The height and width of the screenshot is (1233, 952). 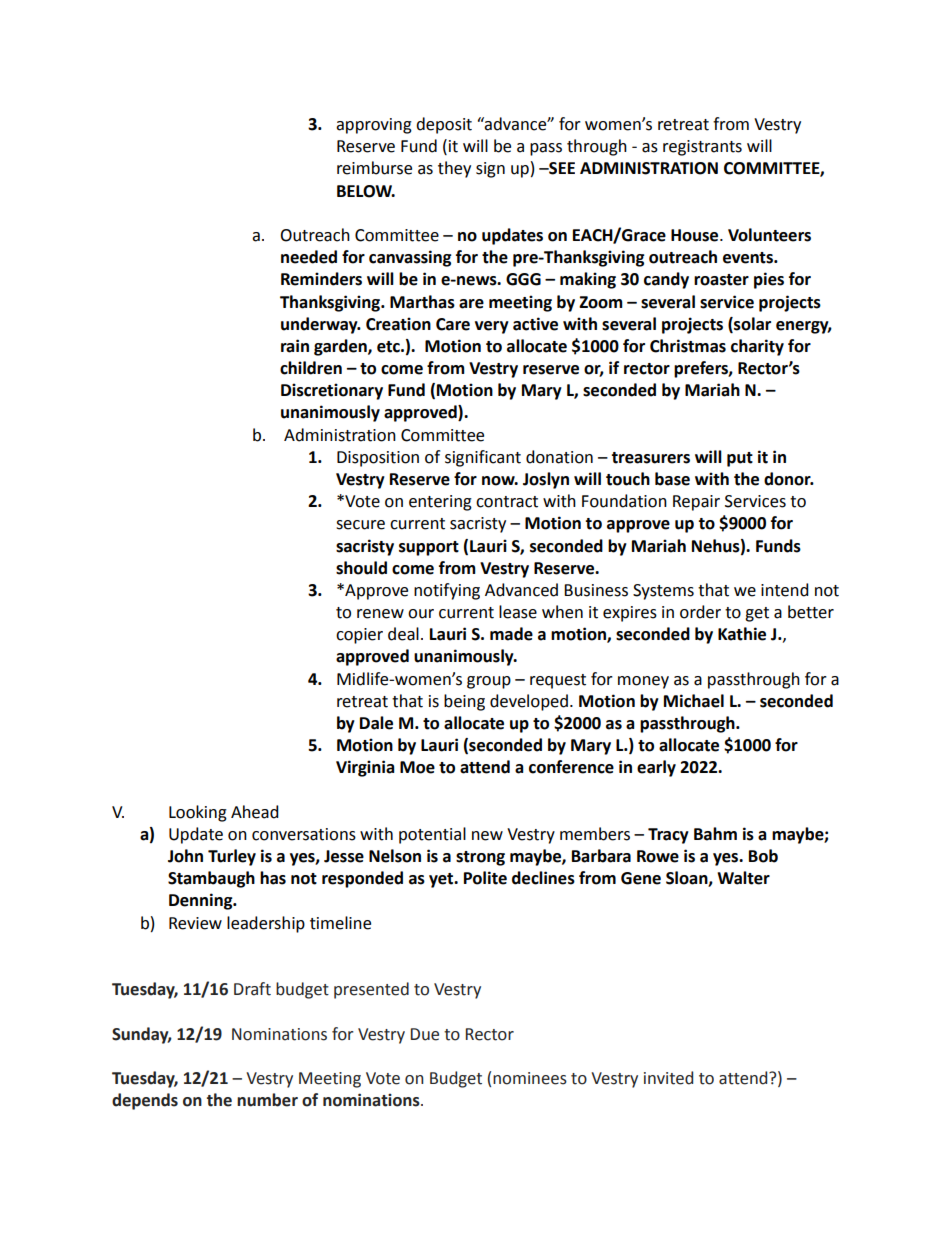 What do you see at coordinates (295, 346) in the screenshot?
I see `rain` at bounding box center [295, 346].
